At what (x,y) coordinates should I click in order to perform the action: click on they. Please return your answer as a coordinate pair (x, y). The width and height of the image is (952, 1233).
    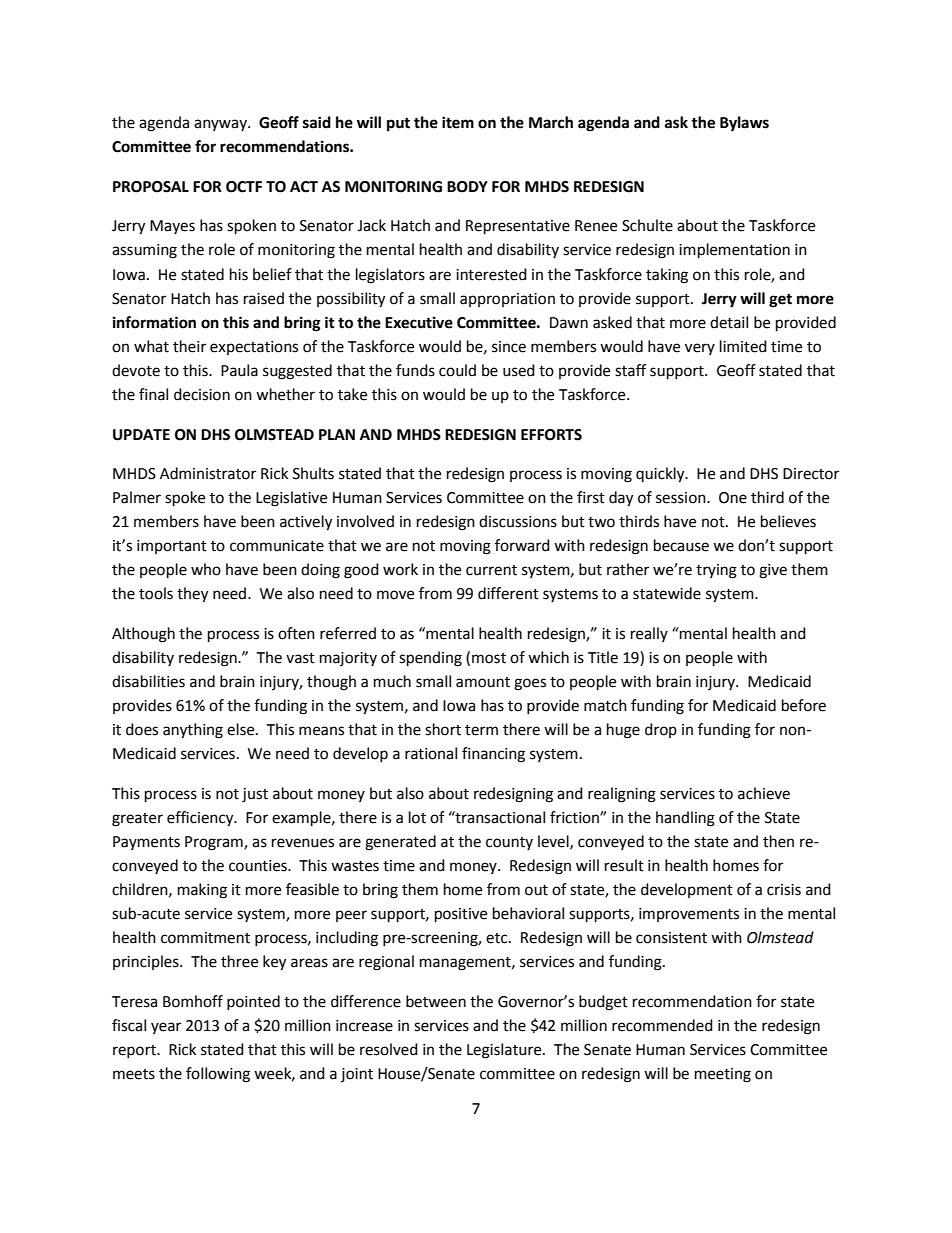
    Looking at the image, I should click on (192, 595).
